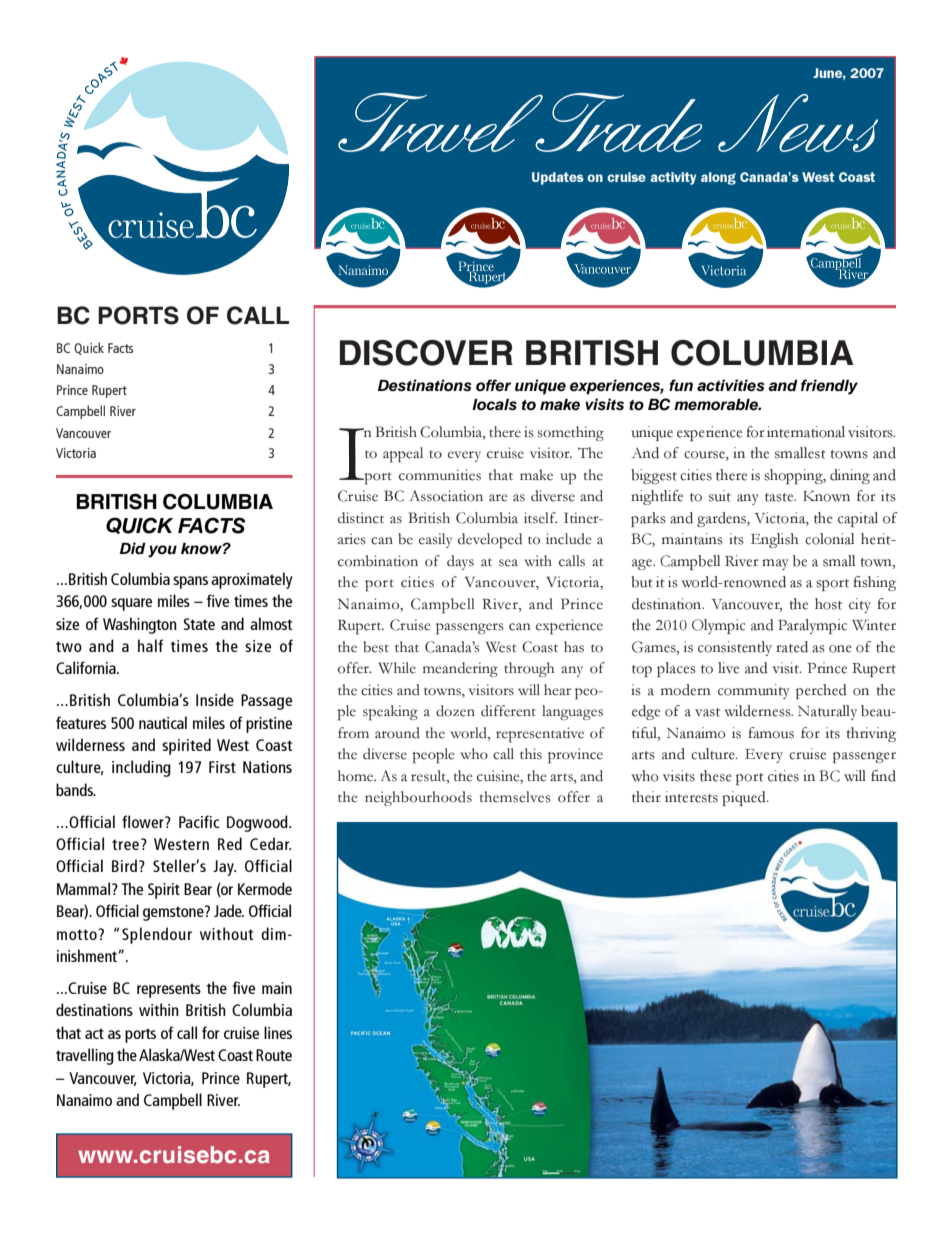 The width and height of the screenshot is (952, 1233). I want to click on piqued, so click(745, 798).
